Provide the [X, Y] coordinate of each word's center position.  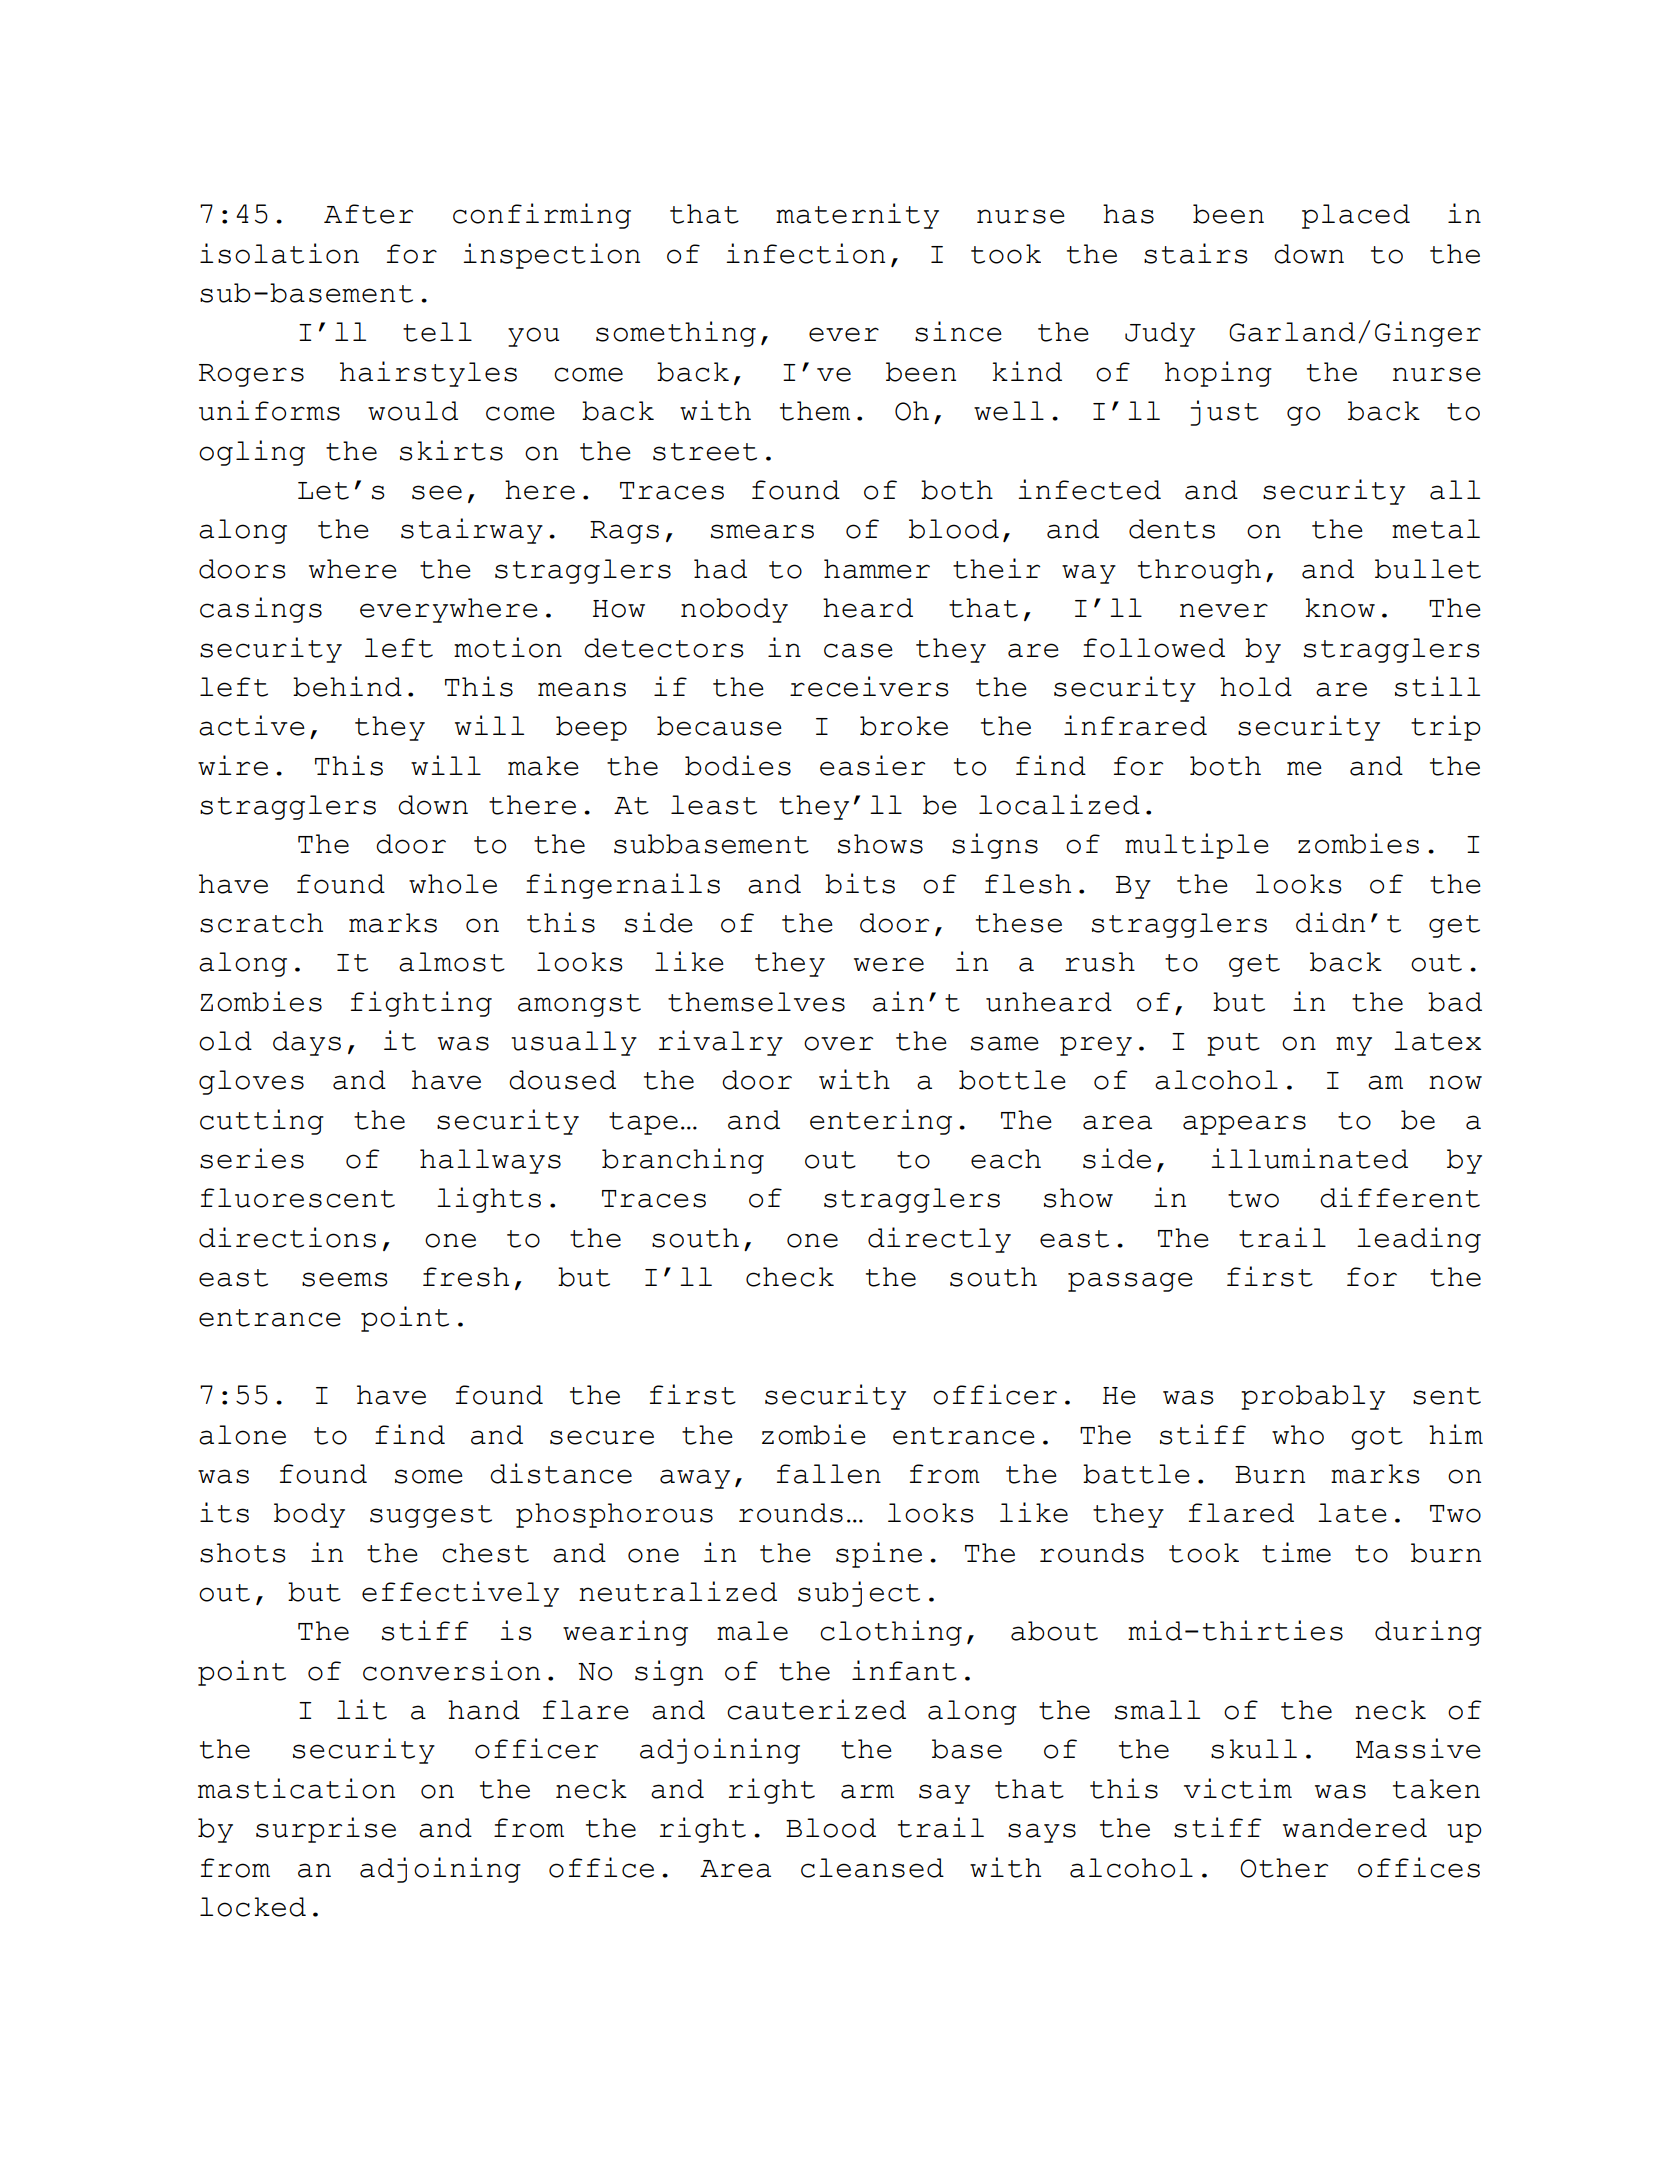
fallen [829, 1474]
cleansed [872, 1868]
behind [347, 686]
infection [805, 253]
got [1377, 1438]
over [838, 1043]
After [368, 214]
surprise [326, 1830]
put [1233, 1044]
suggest [431, 1516]
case [858, 650]
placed [1356, 216]
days [307, 1043]
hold [1256, 687]
